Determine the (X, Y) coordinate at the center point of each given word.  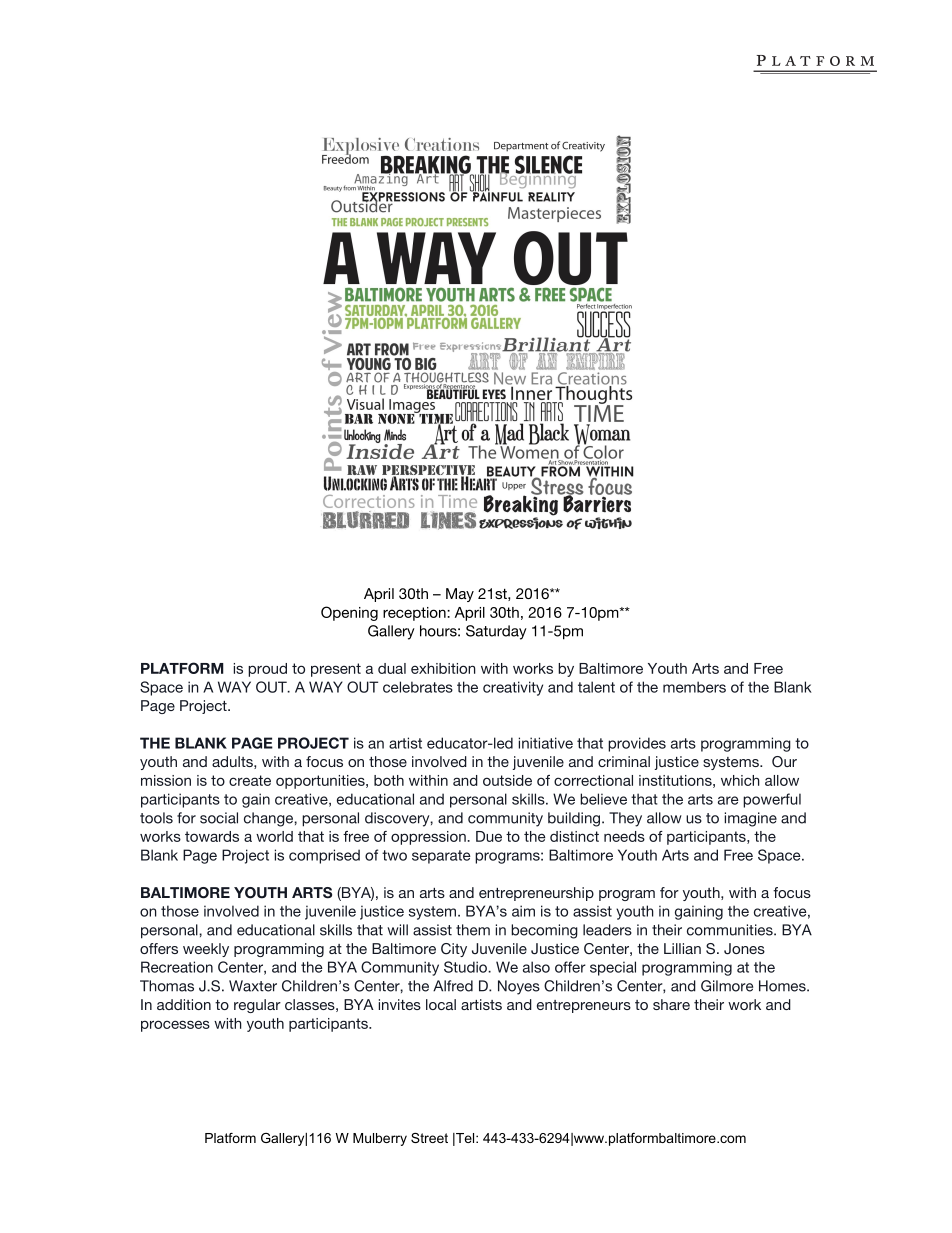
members (694, 687)
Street (429, 1138)
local (441, 1004)
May (460, 595)
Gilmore (727, 986)
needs (624, 836)
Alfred (453, 986)
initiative (546, 743)
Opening (349, 613)
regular (257, 1006)
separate (441, 857)
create (250, 780)
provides (637, 744)
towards (212, 836)
